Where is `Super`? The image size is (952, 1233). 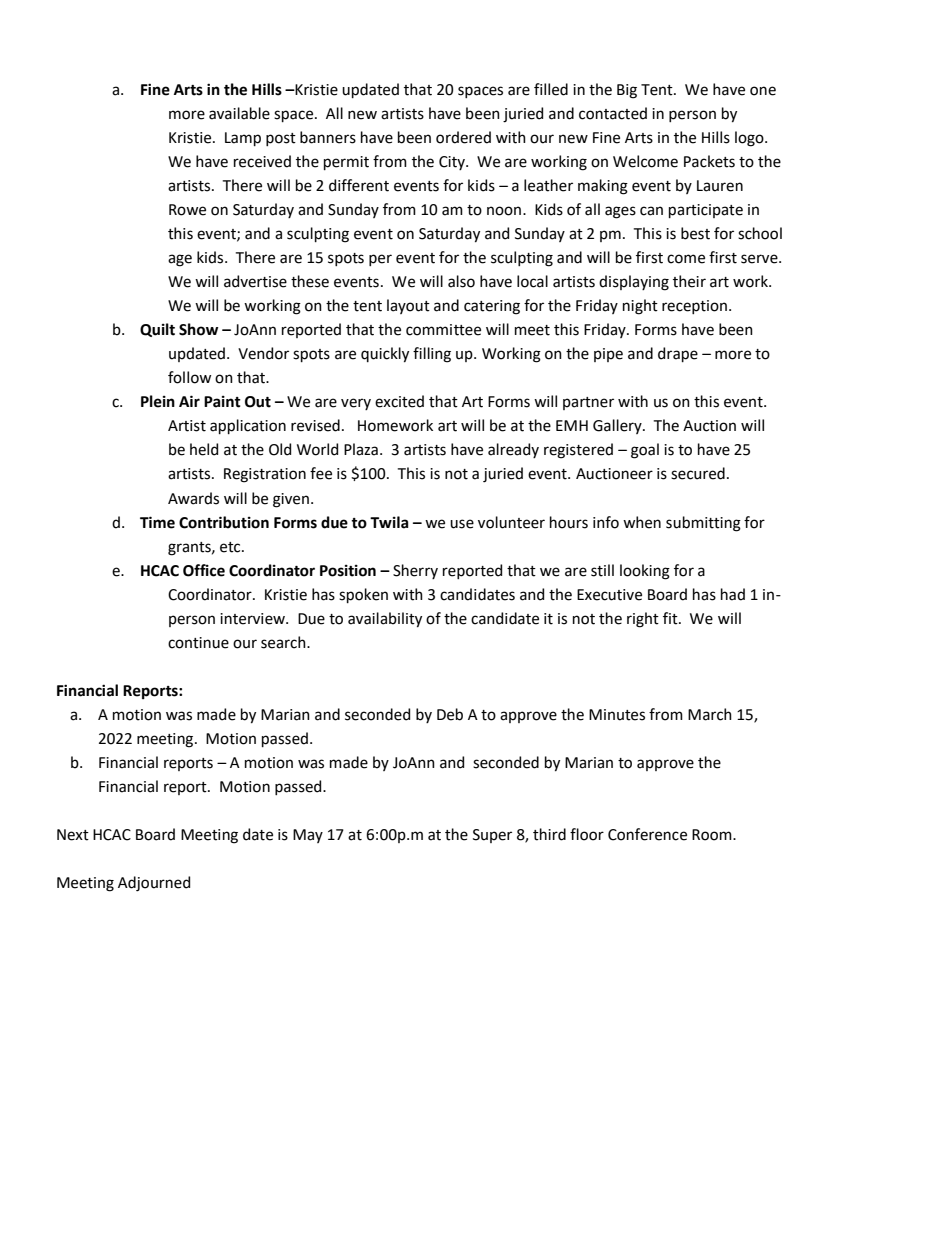 Super is located at coordinates (492, 836).
